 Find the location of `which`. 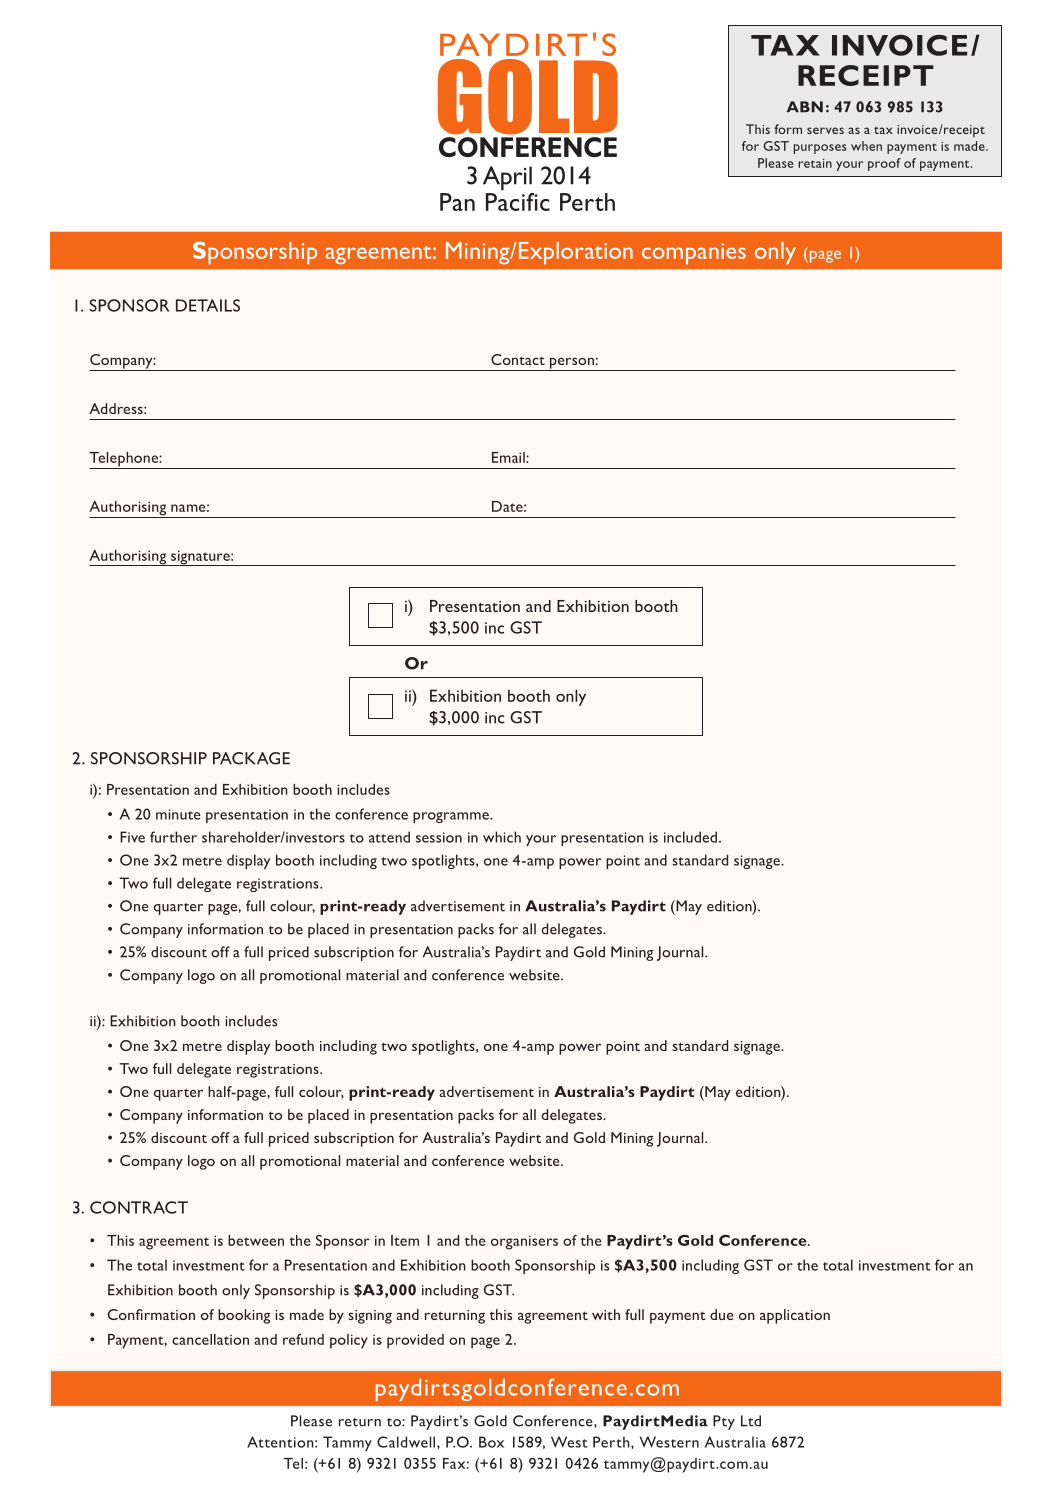

which is located at coordinates (502, 837).
